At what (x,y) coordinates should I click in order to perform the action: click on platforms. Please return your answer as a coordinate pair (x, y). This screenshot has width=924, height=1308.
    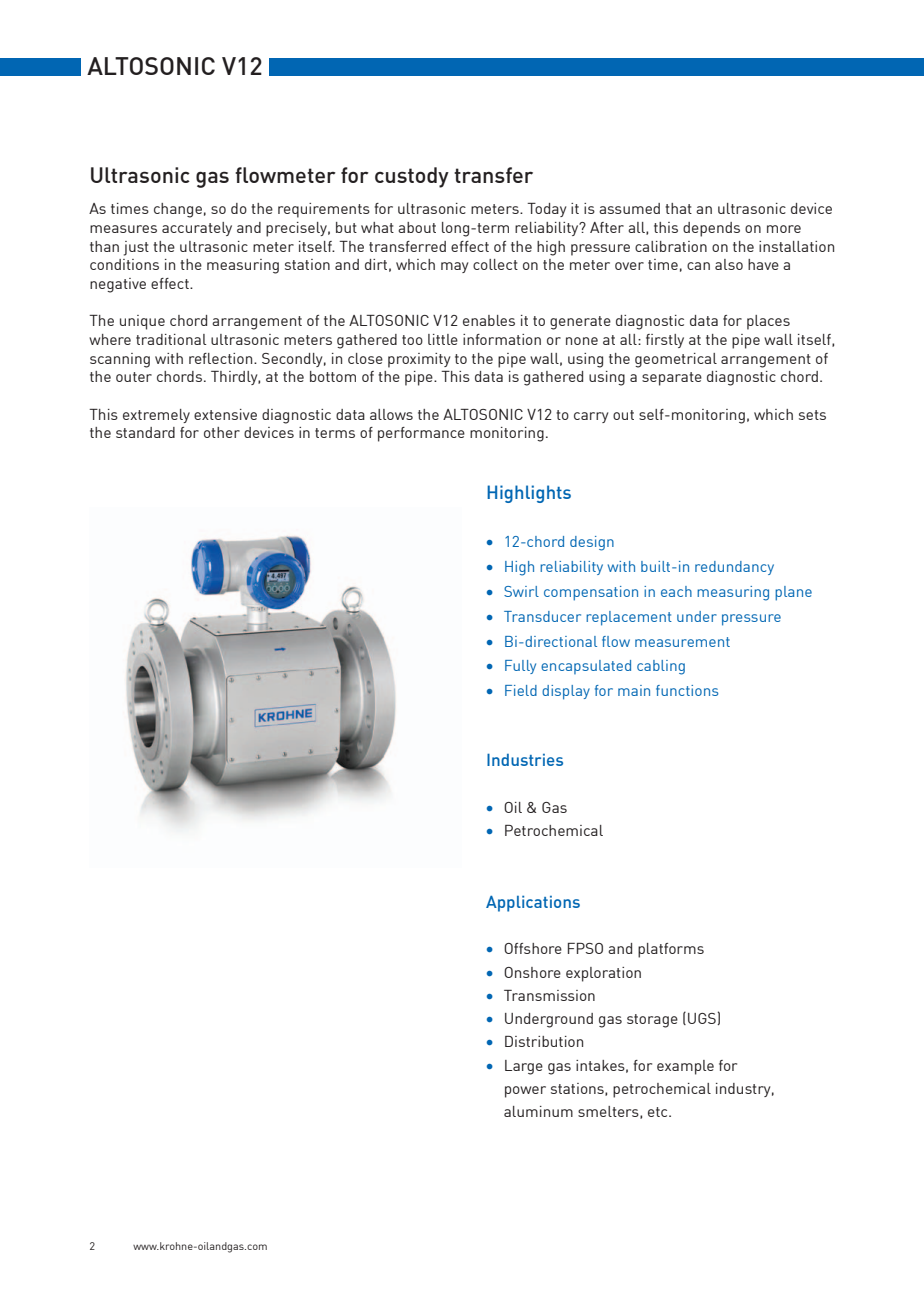
    Looking at the image, I should click on (671, 950).
